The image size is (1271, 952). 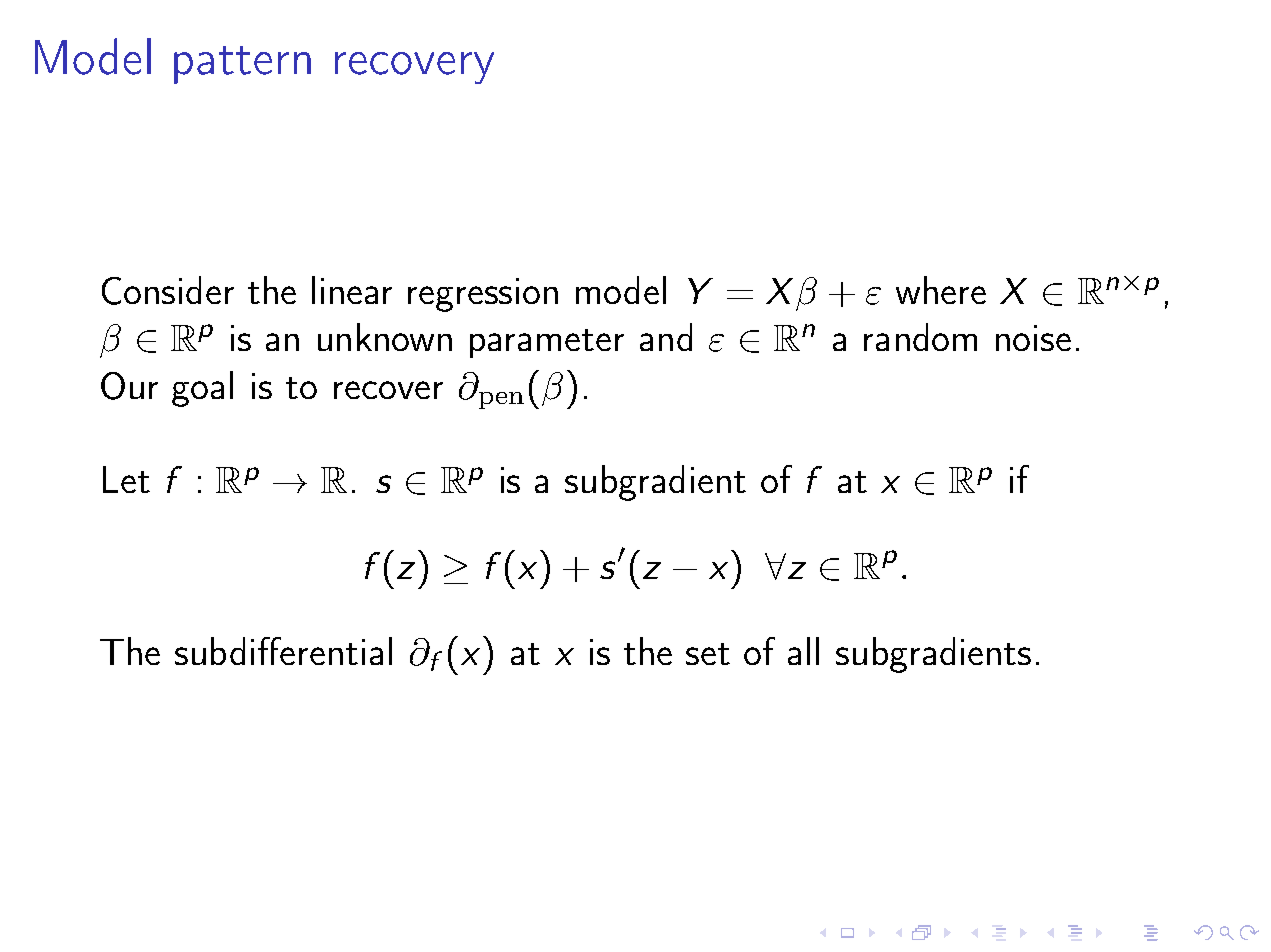 I want to click on random, so click(x=920, y=337).
